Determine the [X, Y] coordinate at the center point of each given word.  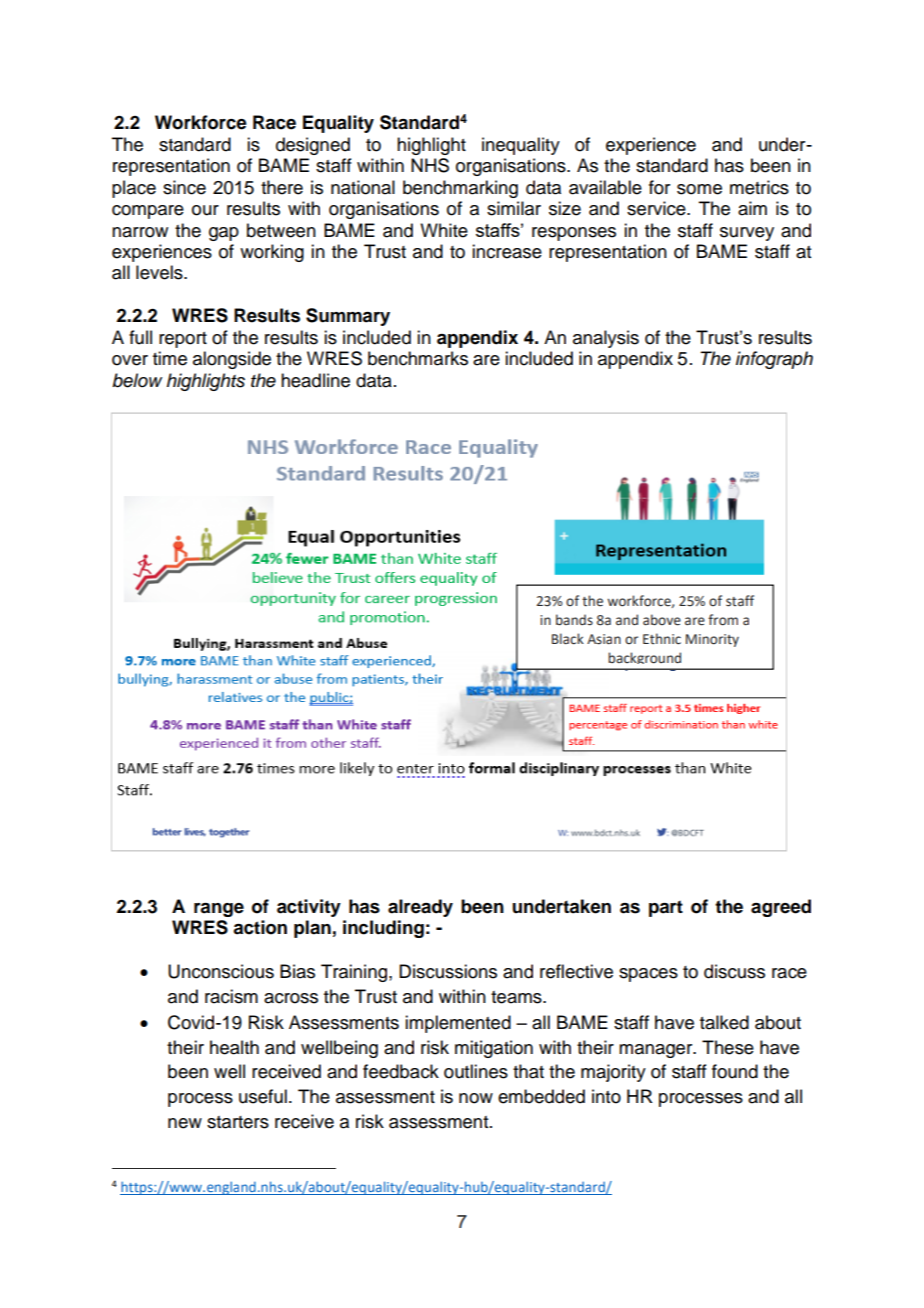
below [137, 380]
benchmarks [418, 358]
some [699, 189]
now [476, 1098]
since [184, 187]
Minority [712, 640]
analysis [606, 339]
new [185, 1123]
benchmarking [460, 189]
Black [568, 639]
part [666, 908]
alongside [232, 360]
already [420, 908]
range [219, 910]
